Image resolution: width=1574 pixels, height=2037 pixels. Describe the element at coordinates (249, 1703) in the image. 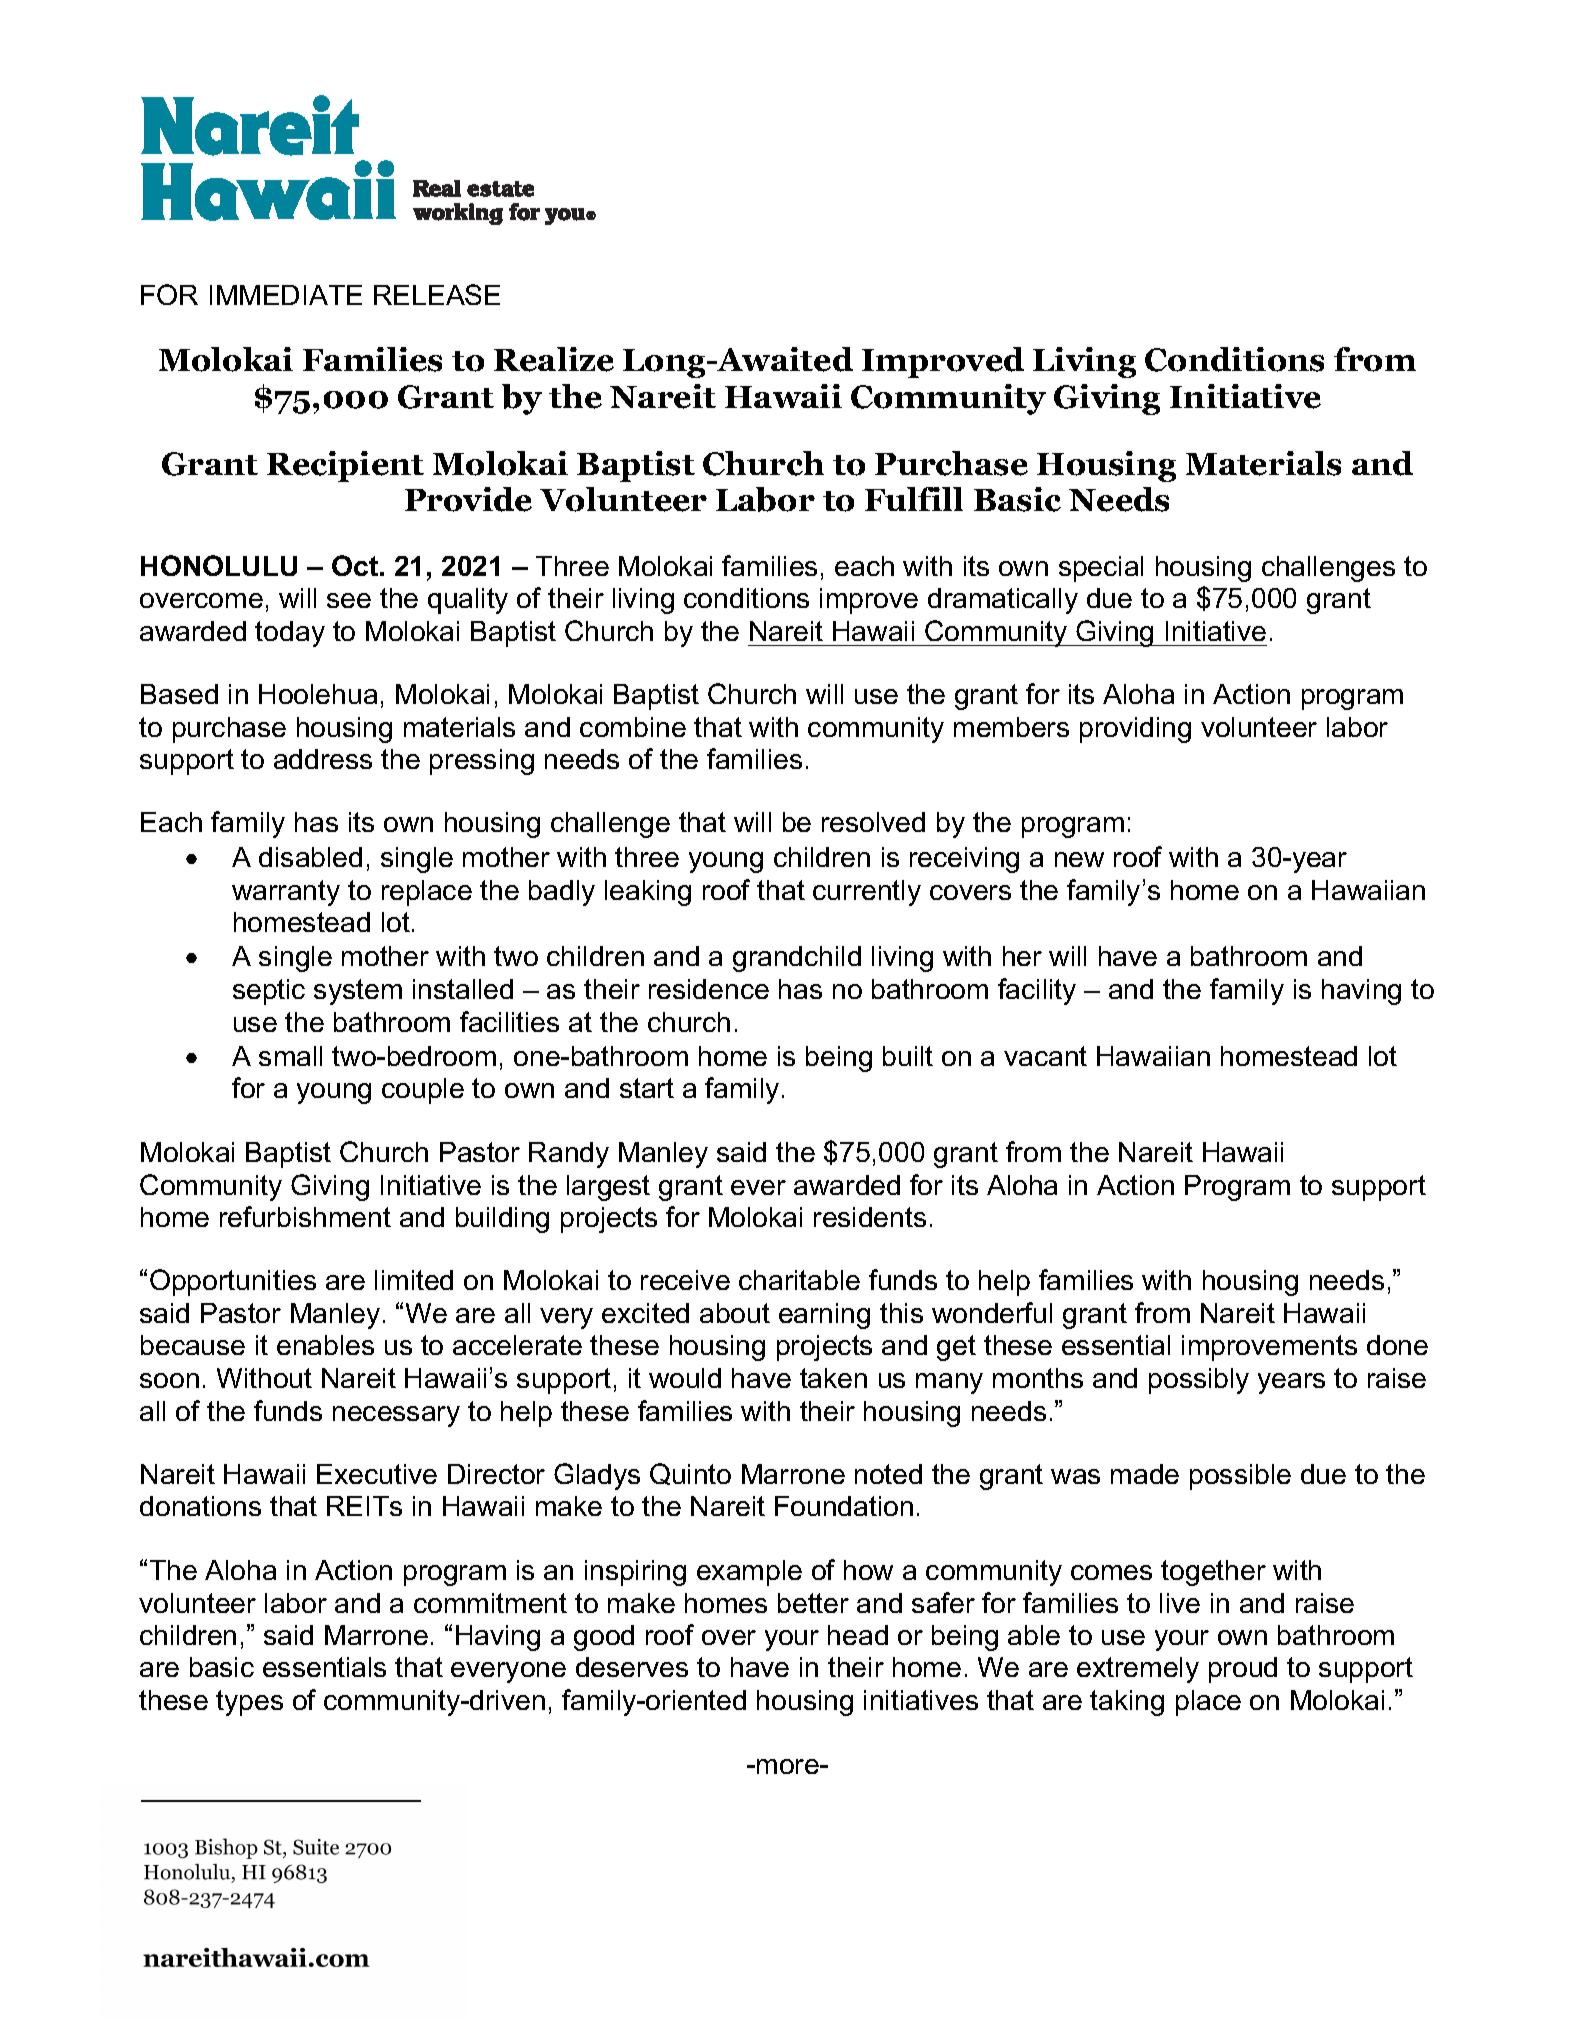

I see `types` at that location.
